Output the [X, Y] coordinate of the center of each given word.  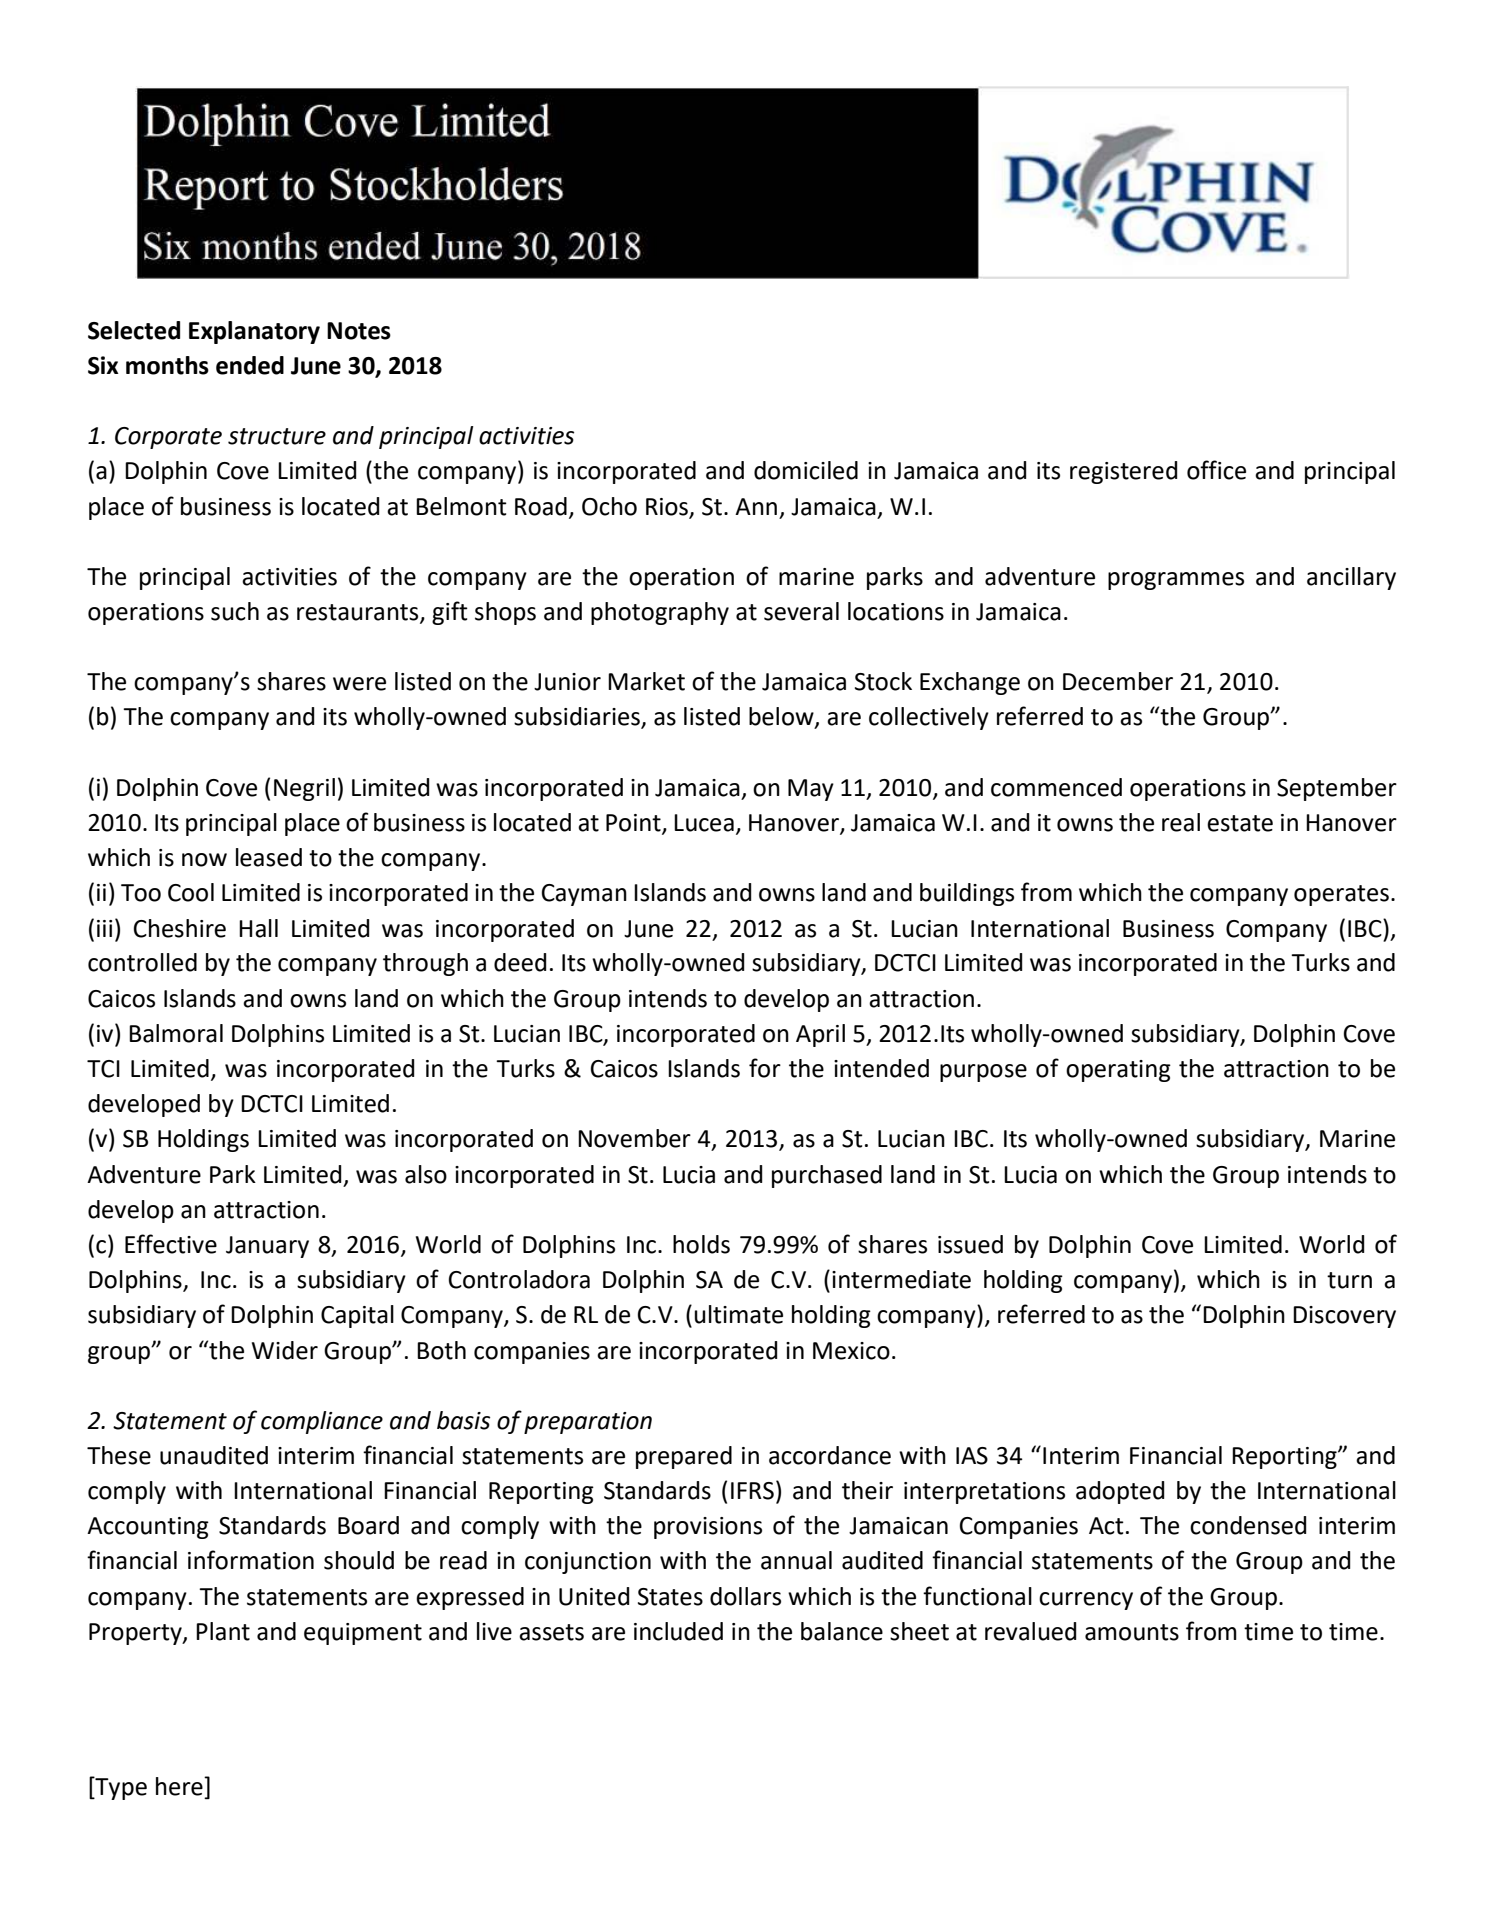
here [180, 1786]
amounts [1132, 1632]
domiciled [806, 470]
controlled [142, 962]
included [678, 1631]
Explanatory [254, 332]
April [820, 1035]
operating [1118, 1071]
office [1216, 470]
